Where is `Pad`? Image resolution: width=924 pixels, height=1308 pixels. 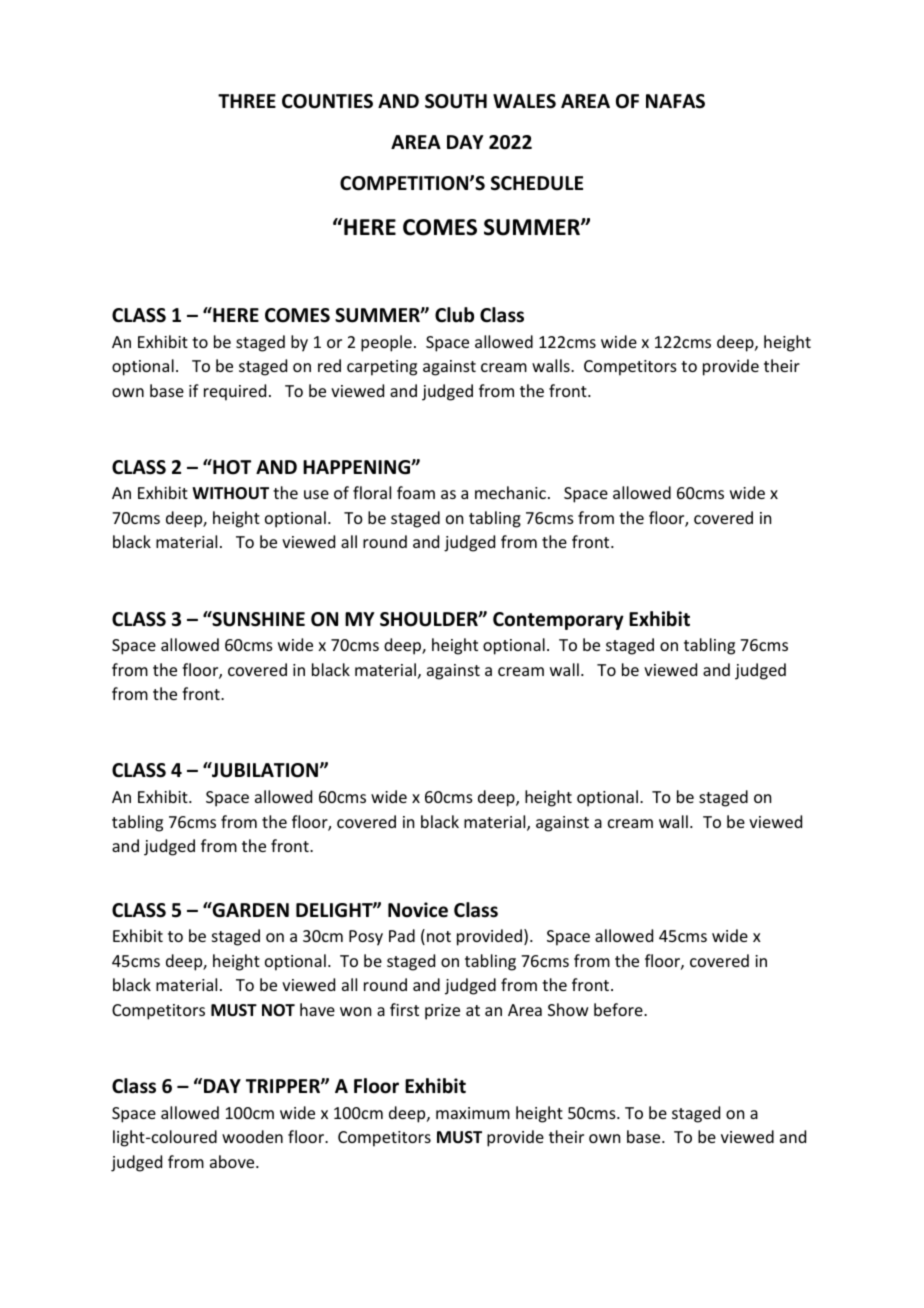
Pad is located at coordinates (402, 935).
